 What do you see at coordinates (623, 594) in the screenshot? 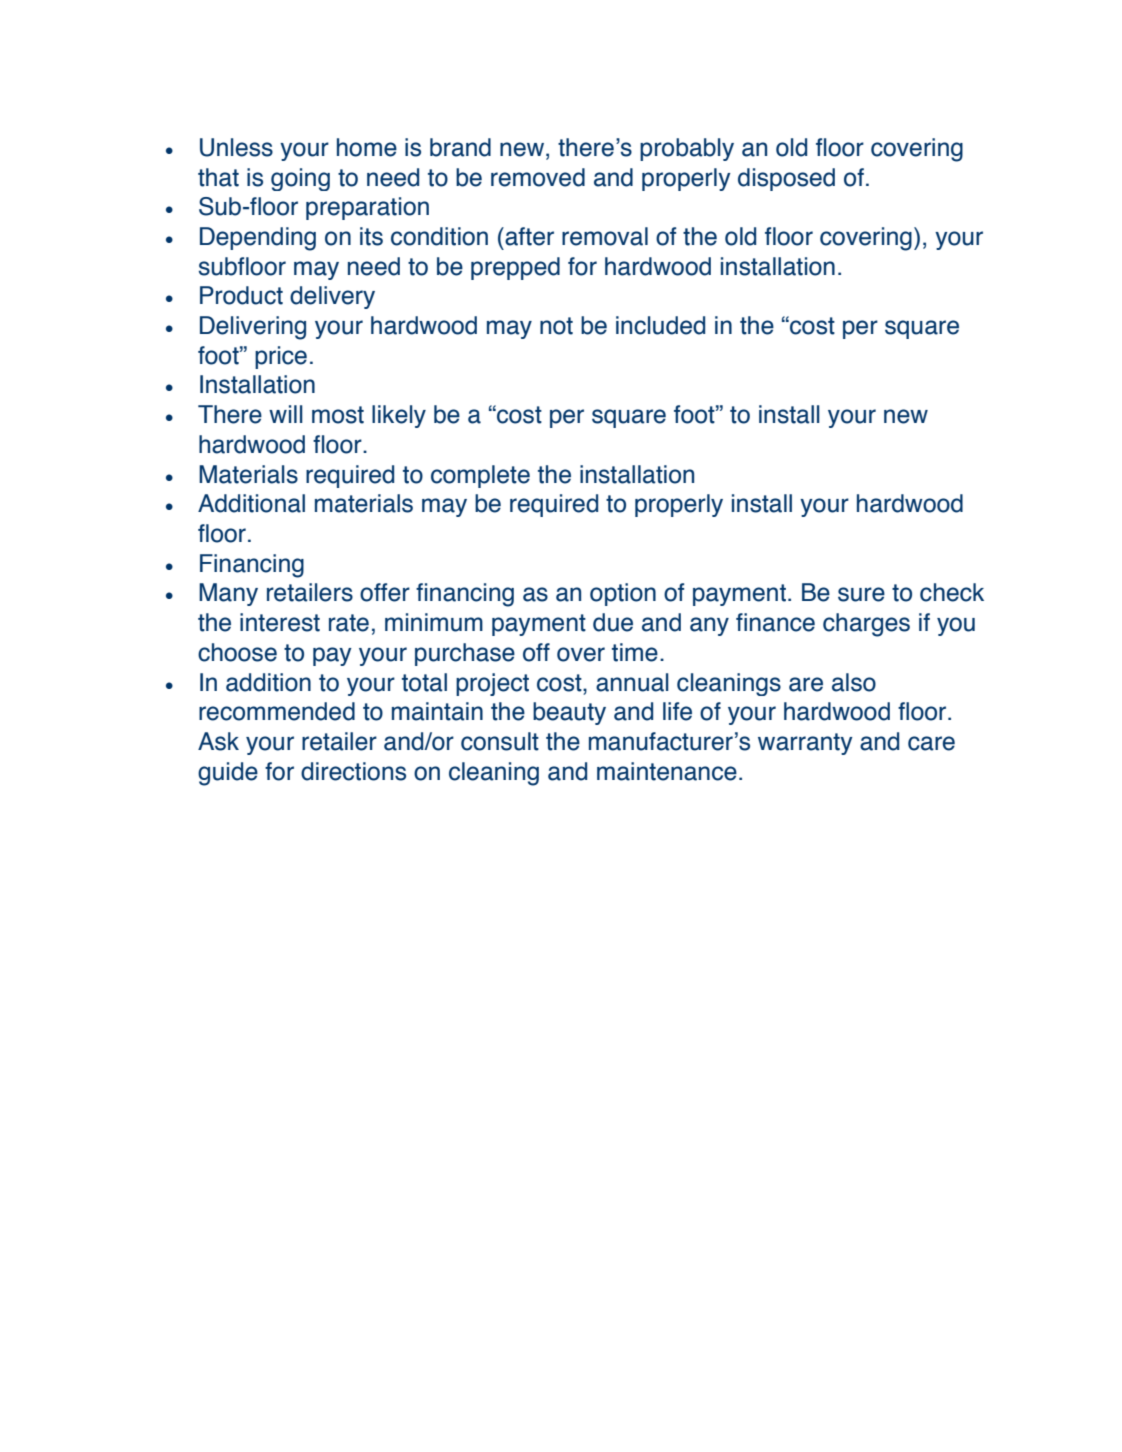
I see `option` at bounding box center [623, 594].
